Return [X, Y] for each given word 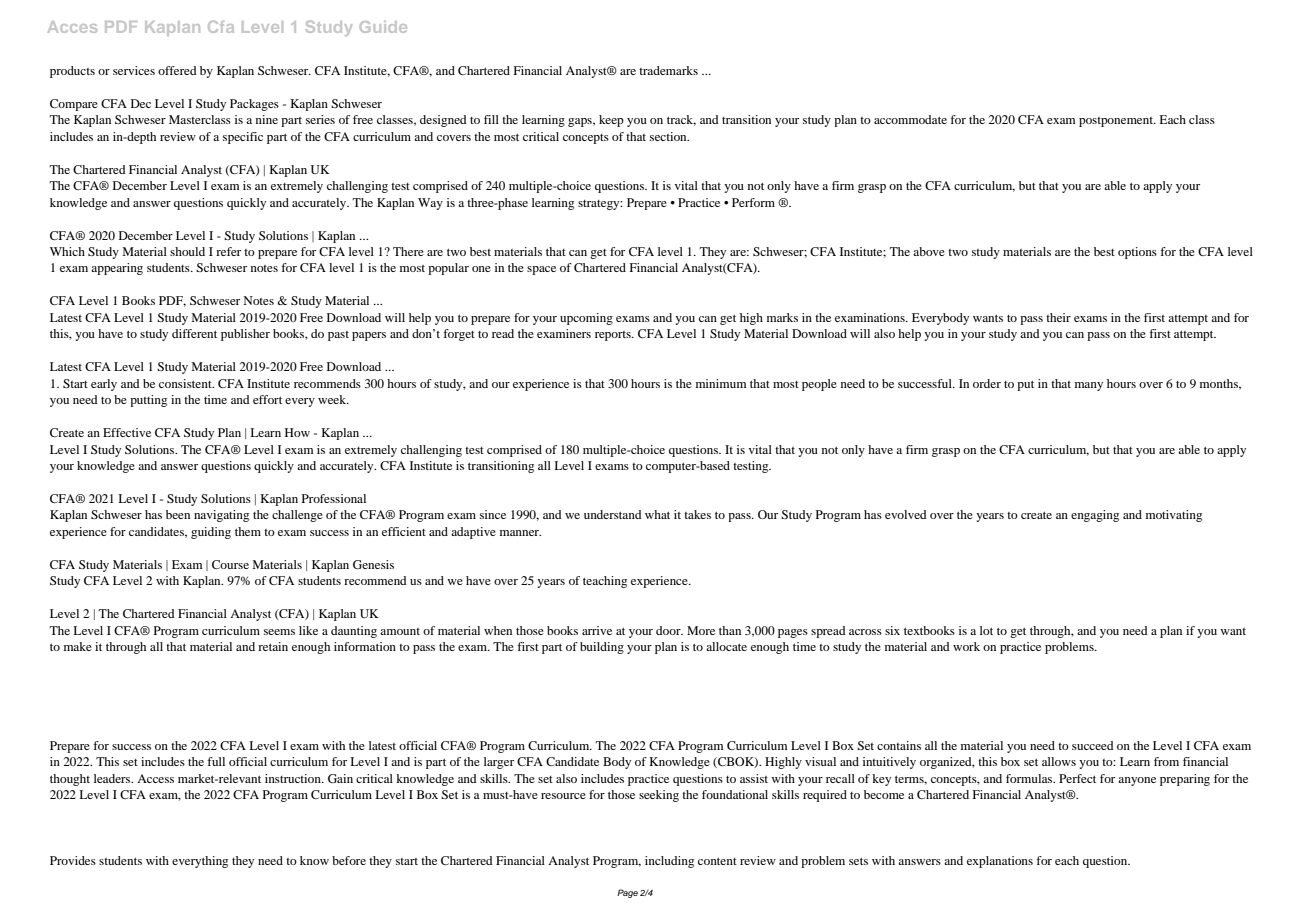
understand [613, 514]
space [541, 270]
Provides [73, 860]
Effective [127, 432]
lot [986, 630]
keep [611, 121]
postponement [1117, 122]
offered [177, 70]
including [669, 862]
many [1089, 386]
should [187, 251]
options [1137, 253]
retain [273, 646]
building [602, 648]
